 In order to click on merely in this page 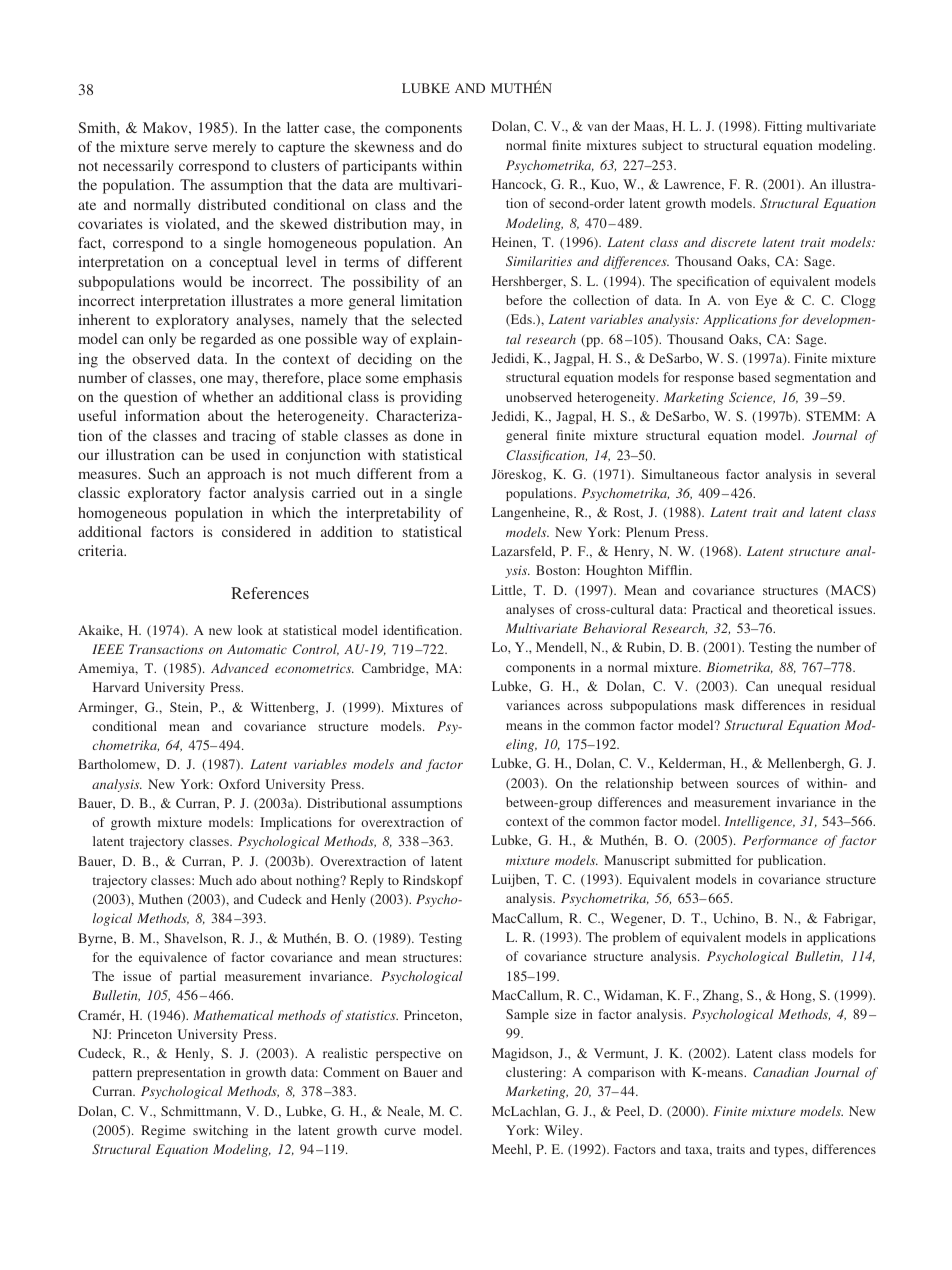, I will do `click(234, 148)`.
